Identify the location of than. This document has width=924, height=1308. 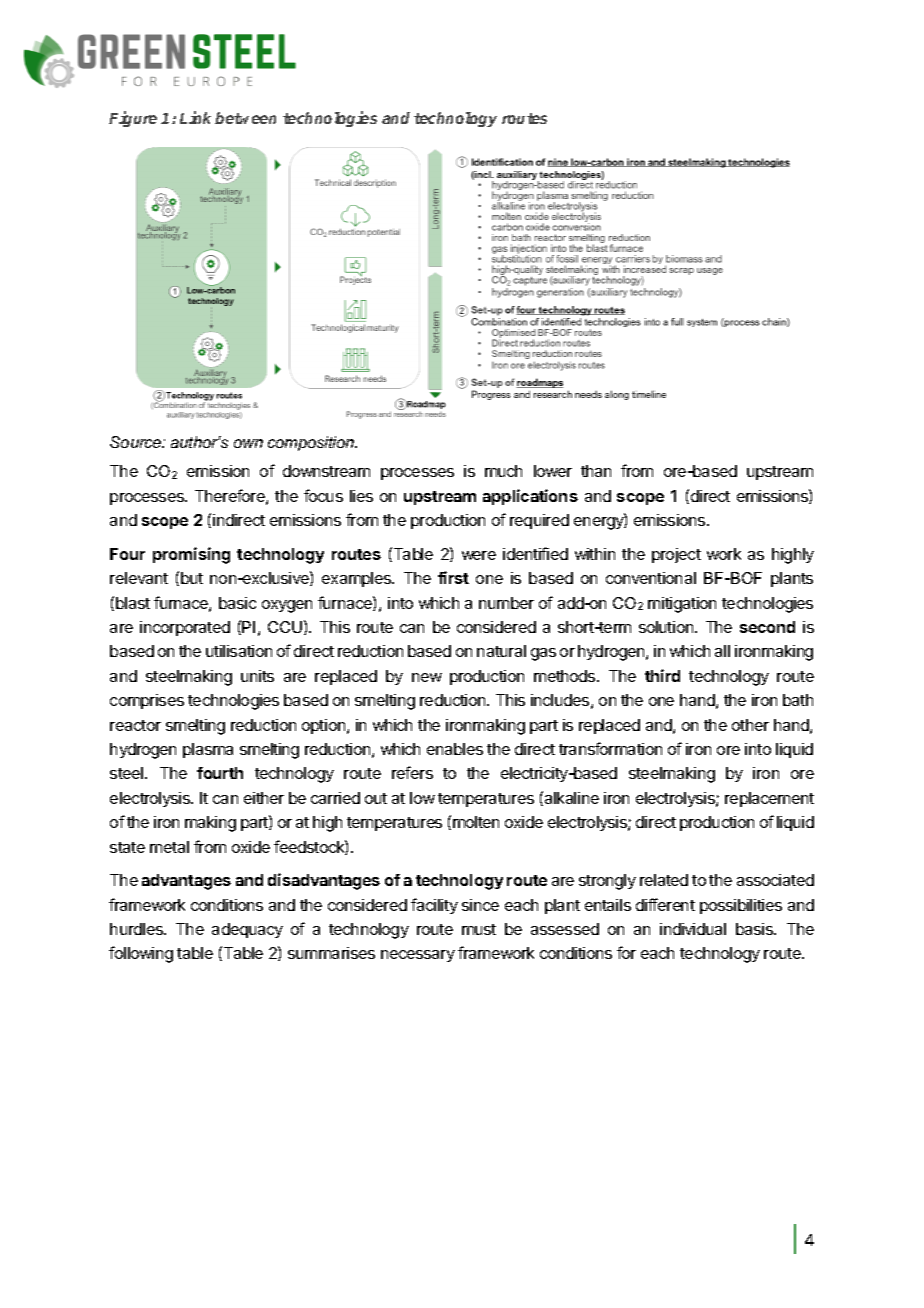
(596, 471).
